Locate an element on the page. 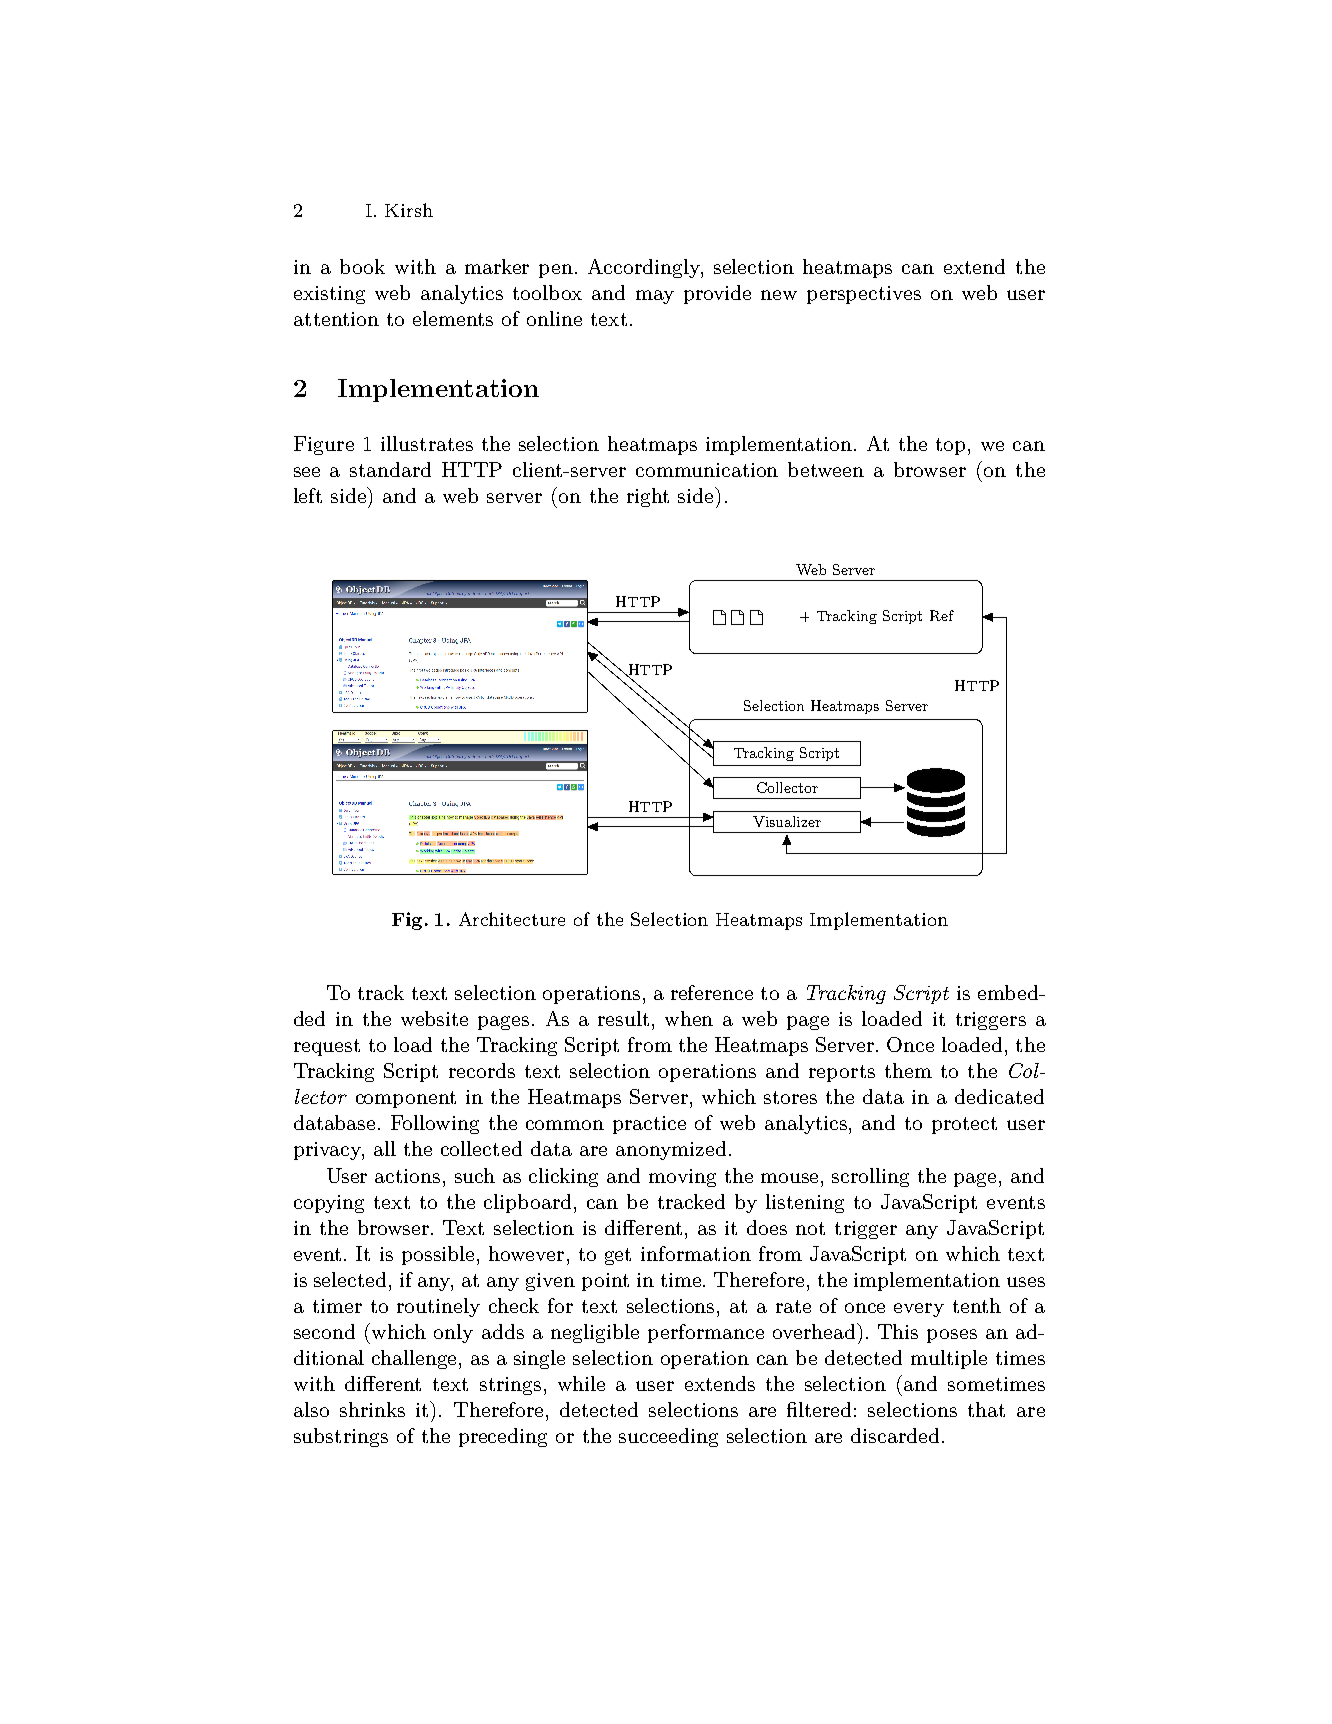 The height and width of the image is (1724, 1332). right is located at coordinates (648, 497).
